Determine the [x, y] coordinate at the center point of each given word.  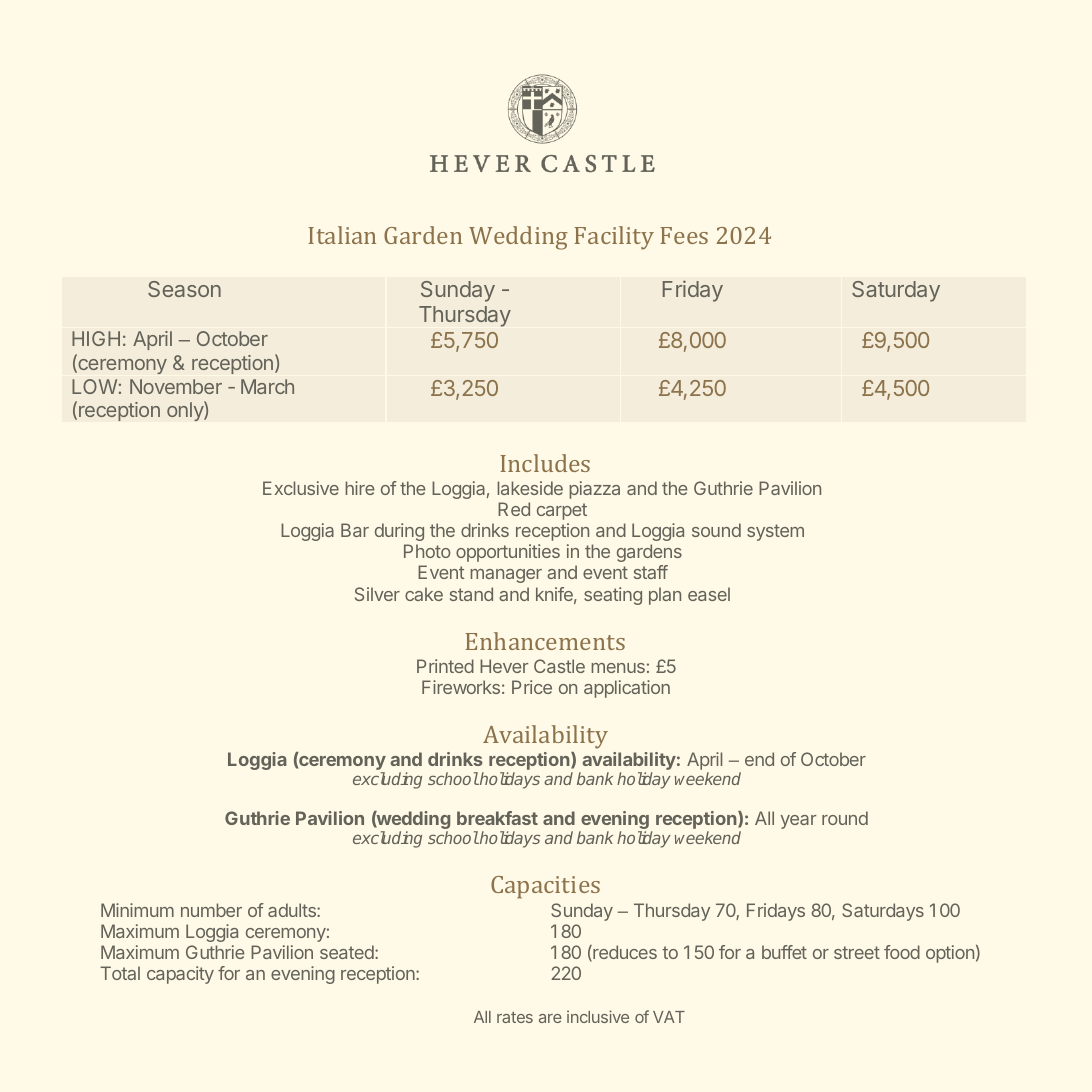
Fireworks [461, 687]
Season [184, 289]
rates [515, 1017]
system [775, 532]
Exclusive [301, 488]
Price [532, 687]
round [845, 818]
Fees [684, 235]
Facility [614, 238]
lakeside [530, 488]
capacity [180, 975]
